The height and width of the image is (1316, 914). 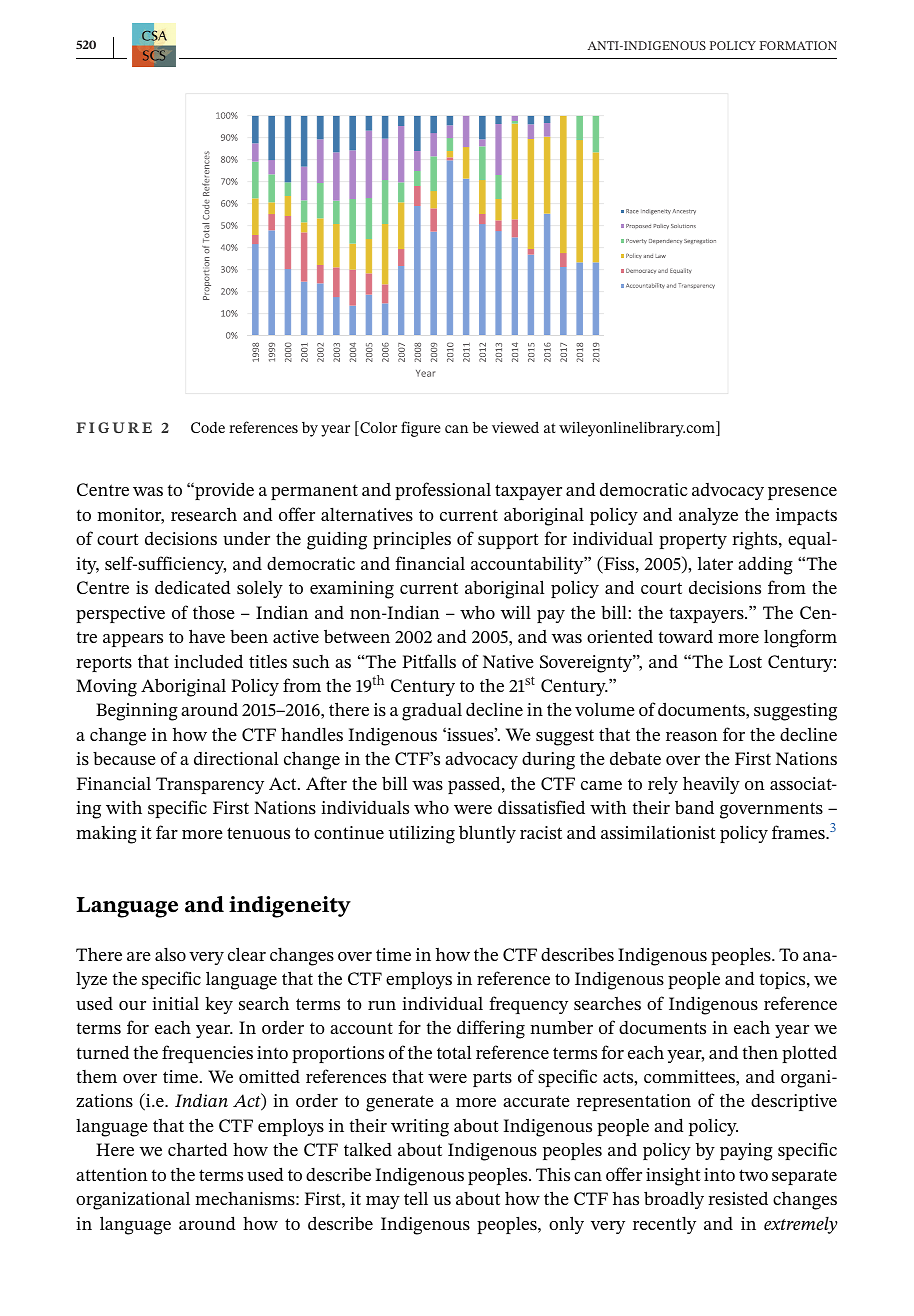 What do you see at coordinates (798, 45) in the image?
I see `FORMATION` at bounding box center [798, 45].
